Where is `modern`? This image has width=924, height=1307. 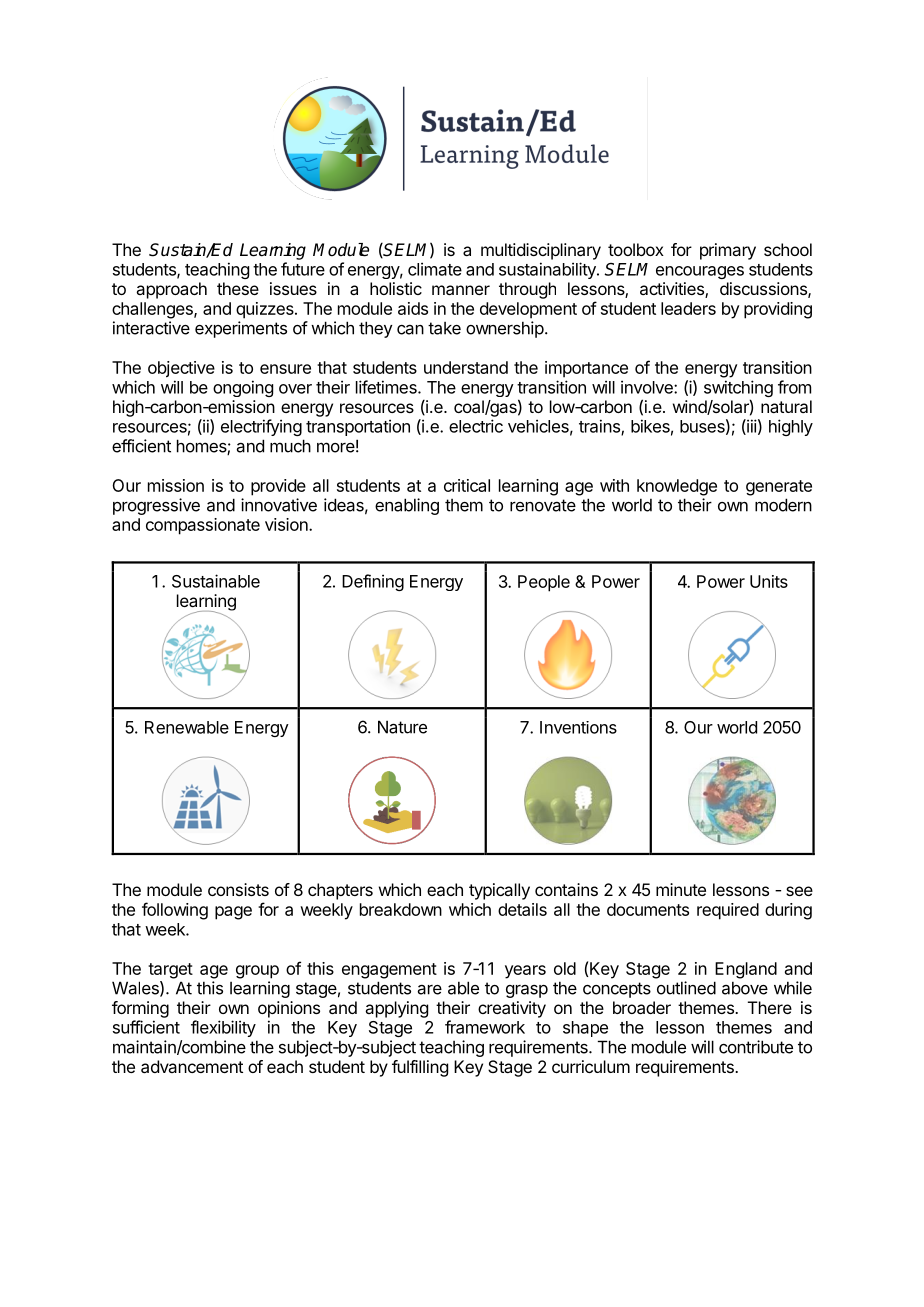
modern is located at coordinates (783, 505).
